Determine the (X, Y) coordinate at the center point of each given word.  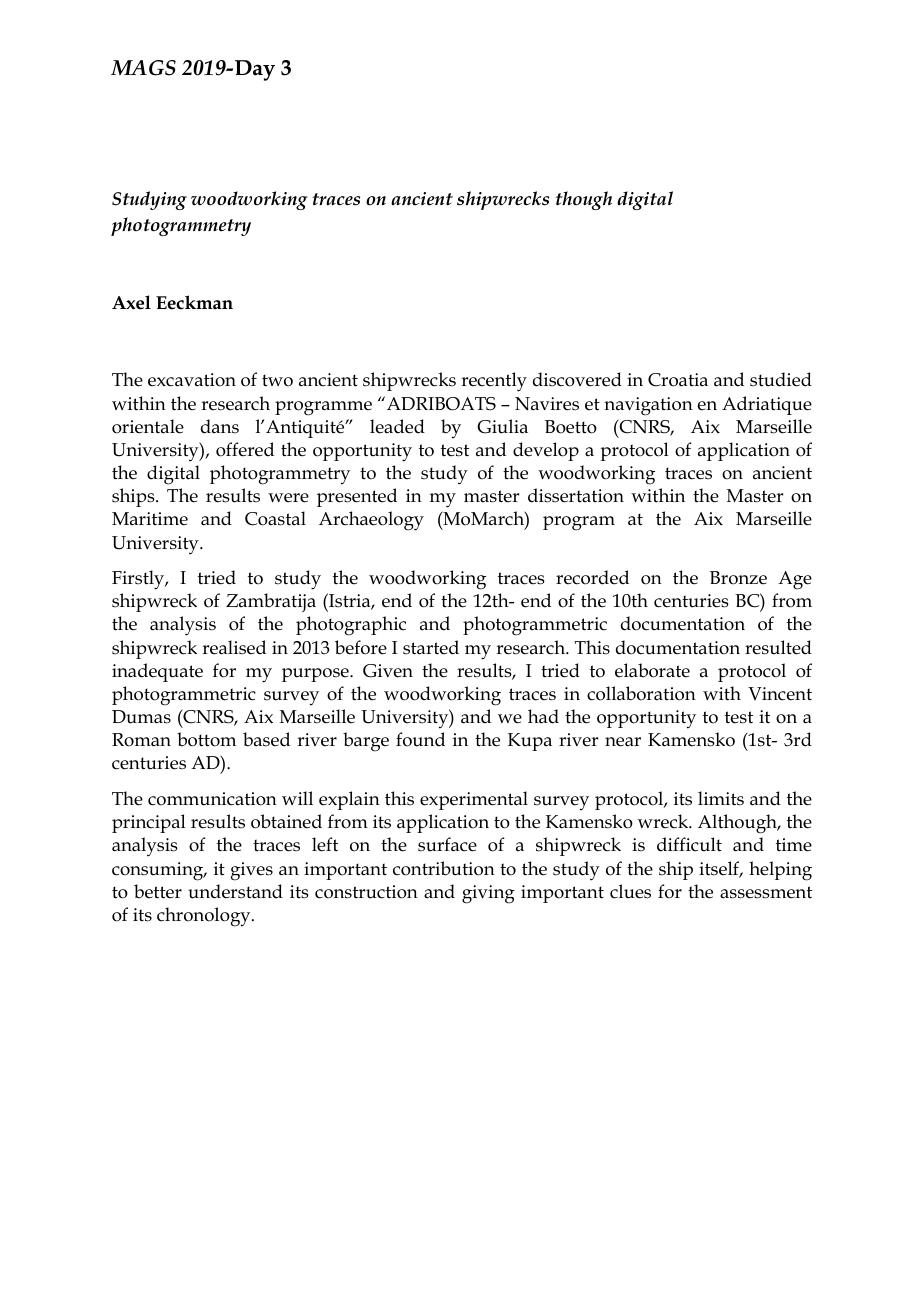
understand (235, 891)
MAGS (143, 68)
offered (245, 449)
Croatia (678, 380)
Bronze (738, 578)
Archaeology (371, 521)
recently (494, 382)
